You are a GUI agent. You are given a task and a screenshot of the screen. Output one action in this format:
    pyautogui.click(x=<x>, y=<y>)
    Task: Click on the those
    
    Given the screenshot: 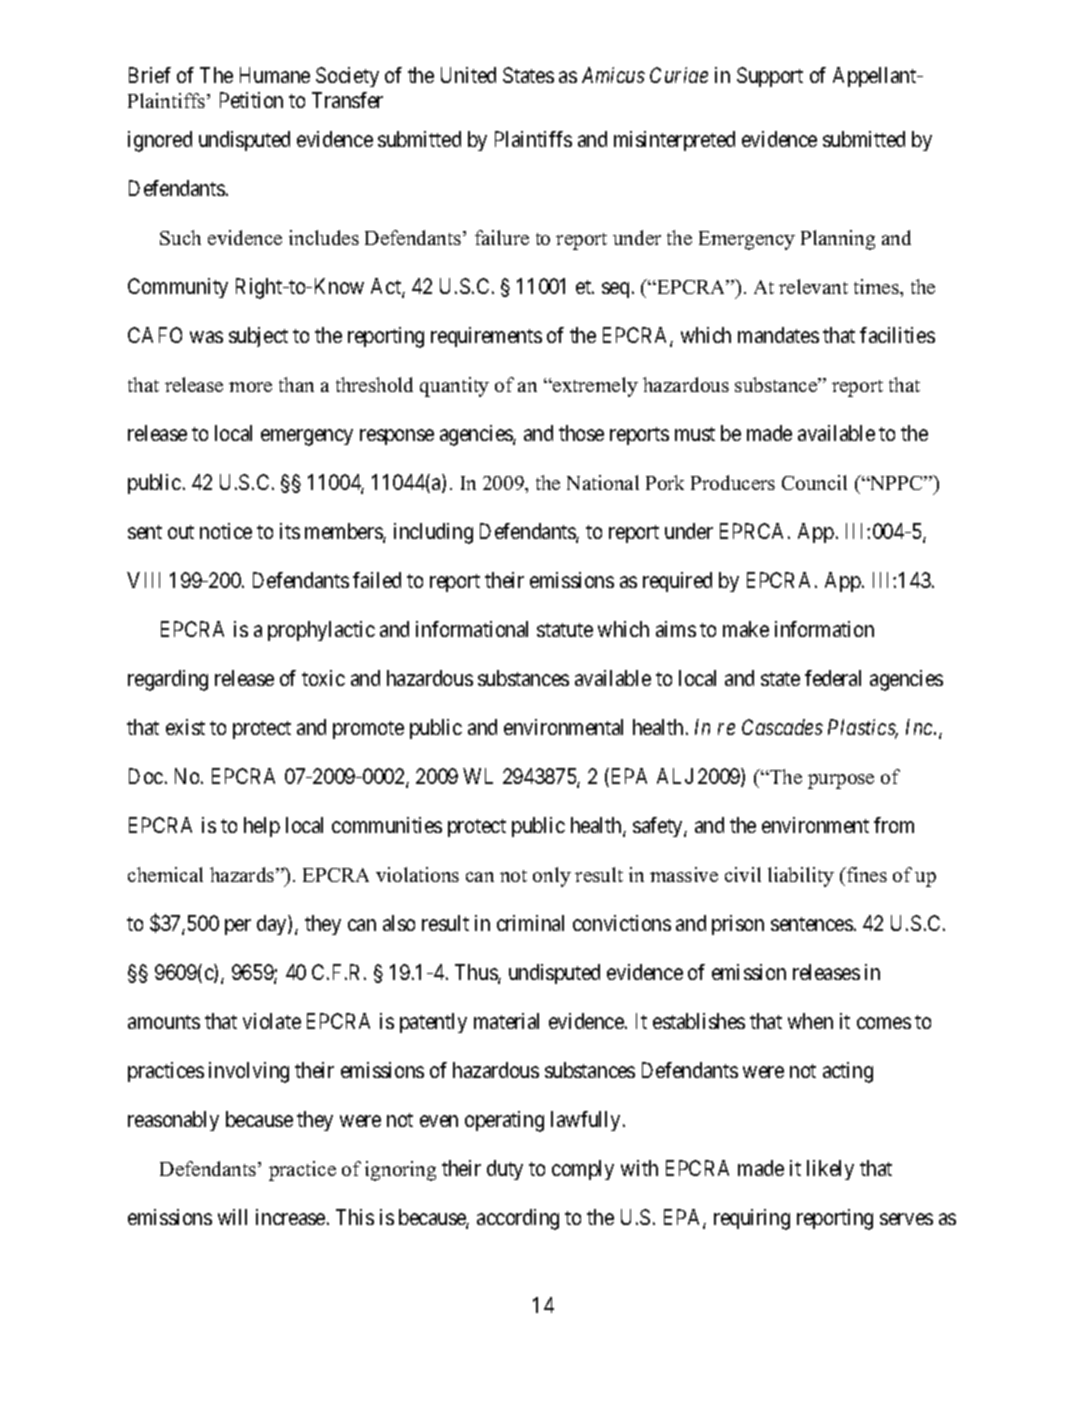 What is the action you would take?
    pyautogui.click(x=581, y=433)
